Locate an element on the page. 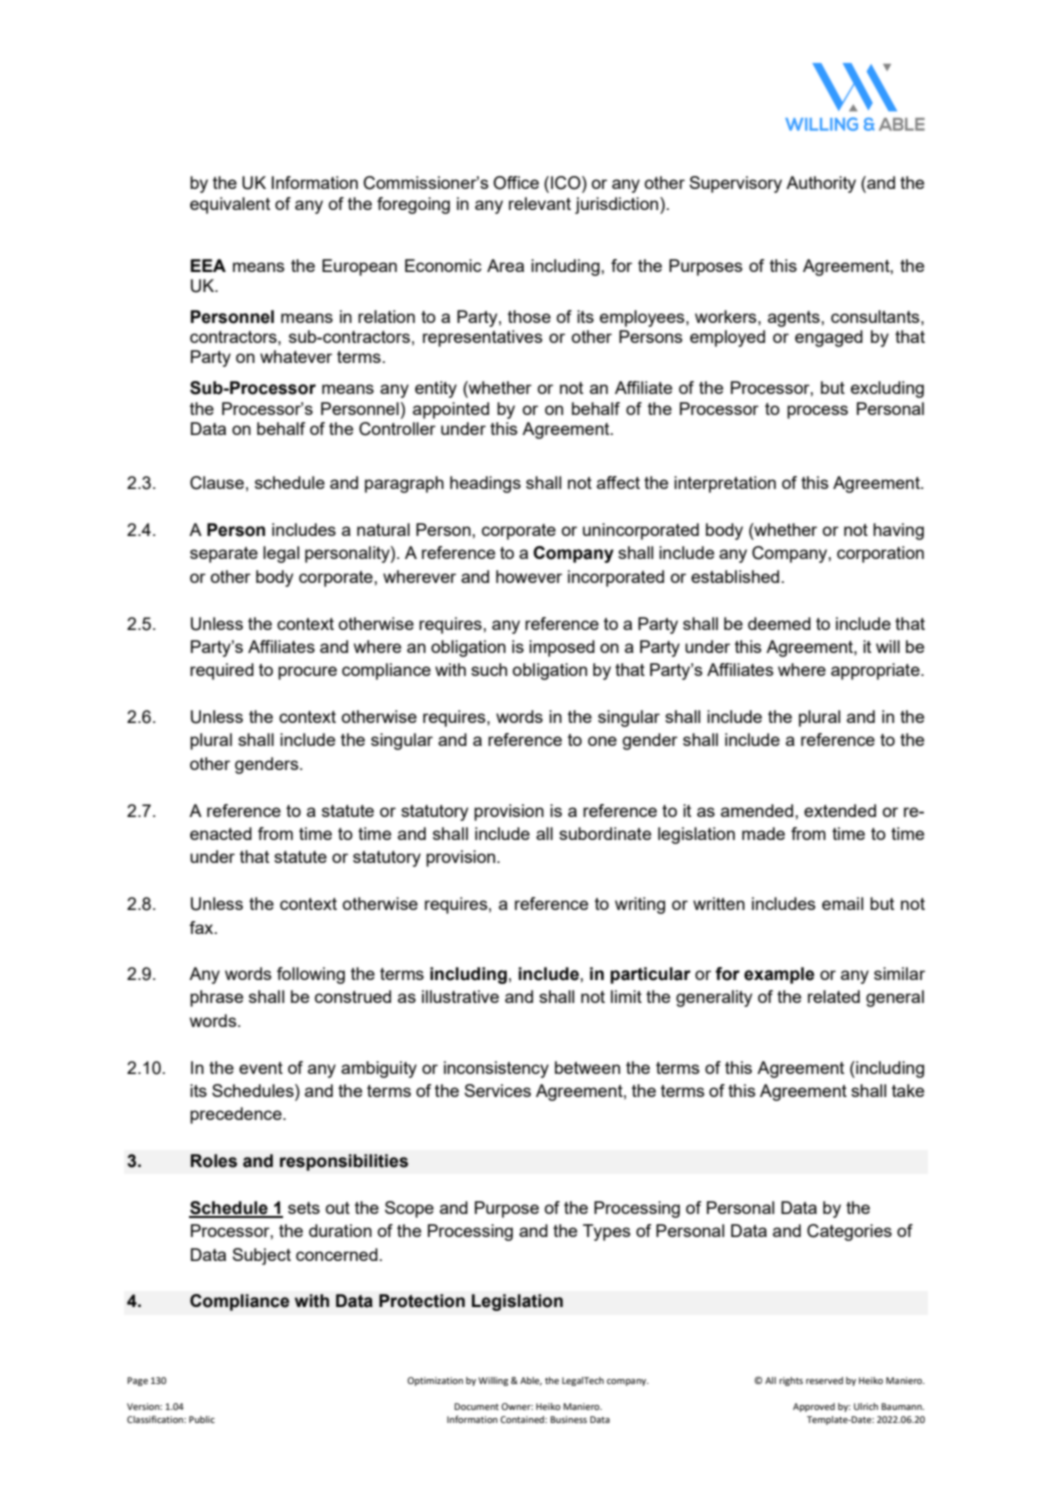  equivalent is located at coordinates (230, 205).
